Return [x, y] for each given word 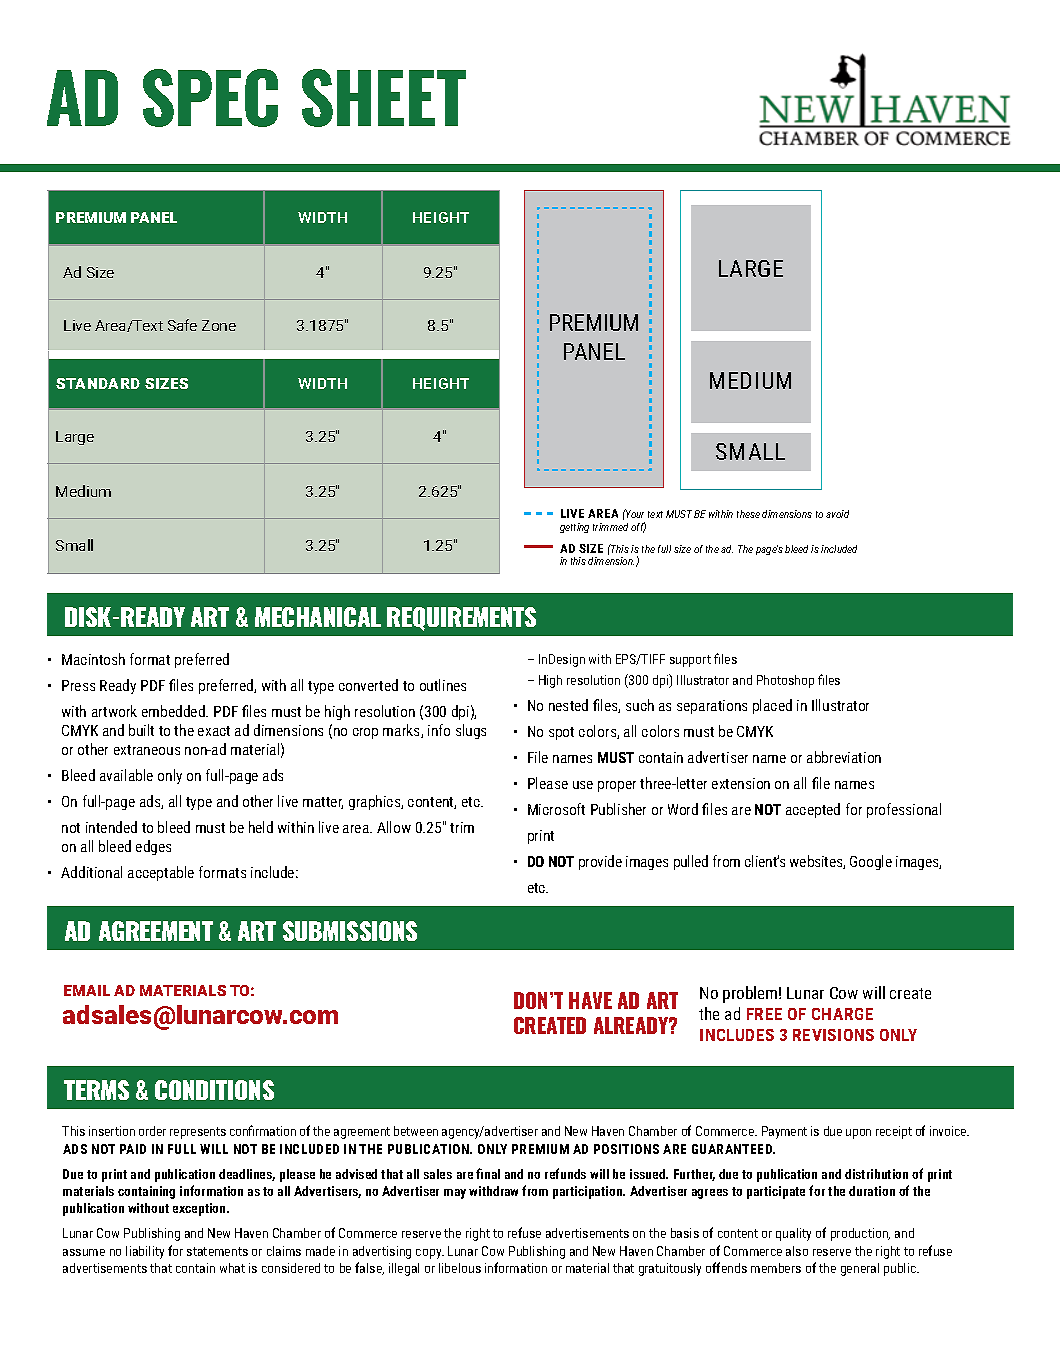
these [748, 514]
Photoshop [785, 681]
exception [200, 1209]
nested [568, 705]
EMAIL [87, 990]
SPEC [210, 98]
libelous [460, 1268]
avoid [837, 514]
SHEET [384, 98]
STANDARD [98, 383]
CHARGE [842, 1014]
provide [600, 862]
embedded [174, 711]
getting [574, 528]
